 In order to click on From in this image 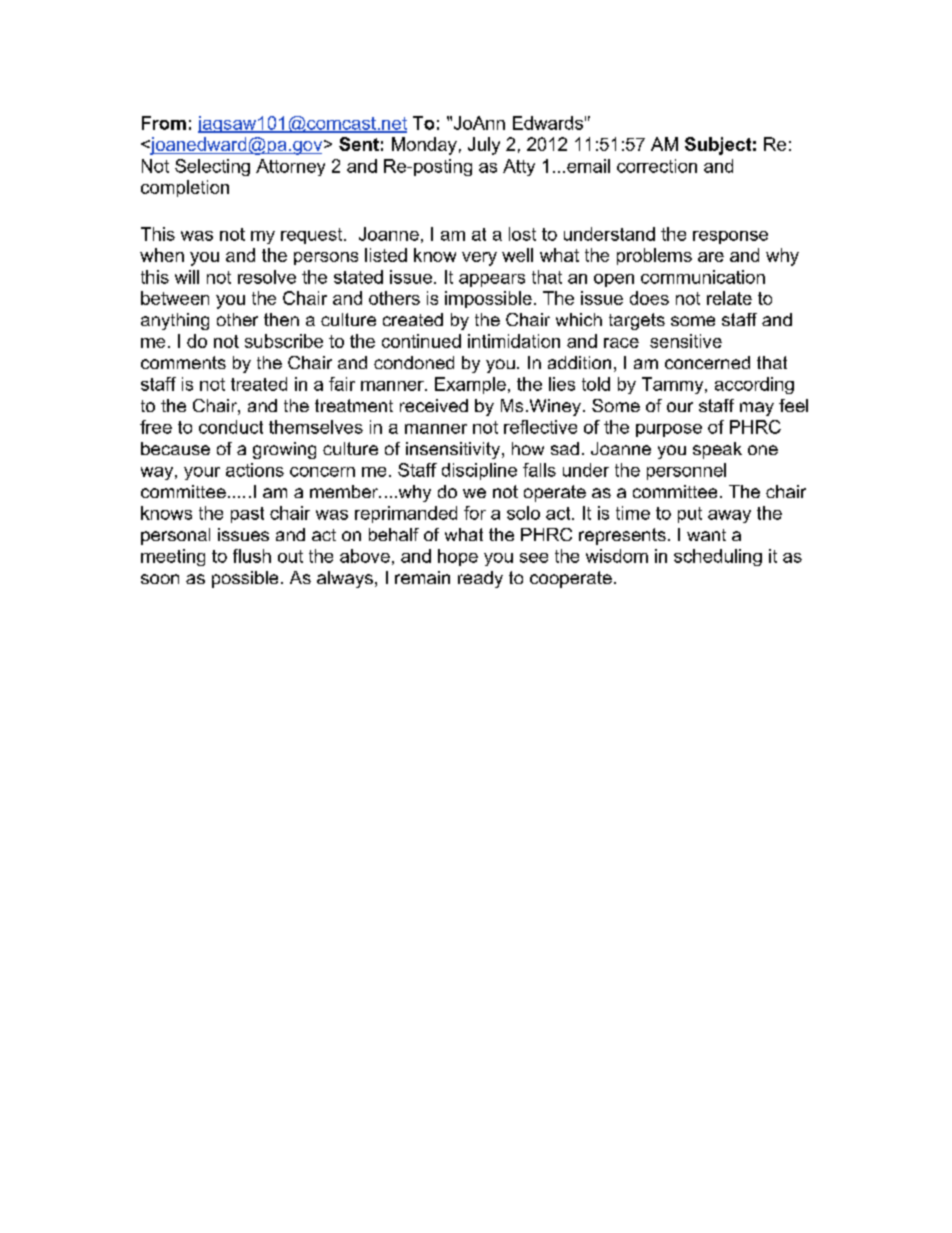, I will do `click(164, 123)`.
